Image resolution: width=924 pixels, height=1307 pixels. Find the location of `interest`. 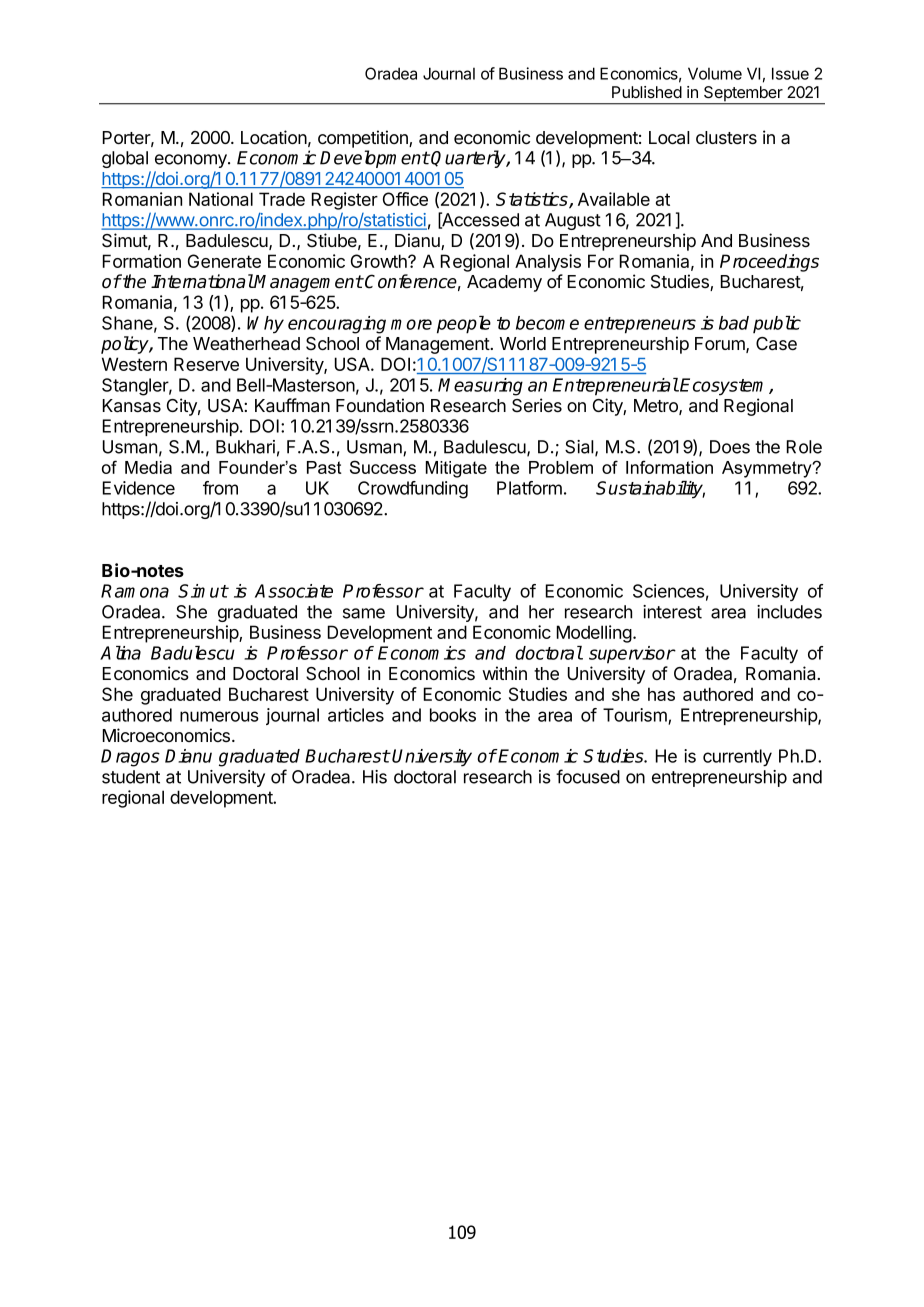

interest is located at coordinates (672, 612).
